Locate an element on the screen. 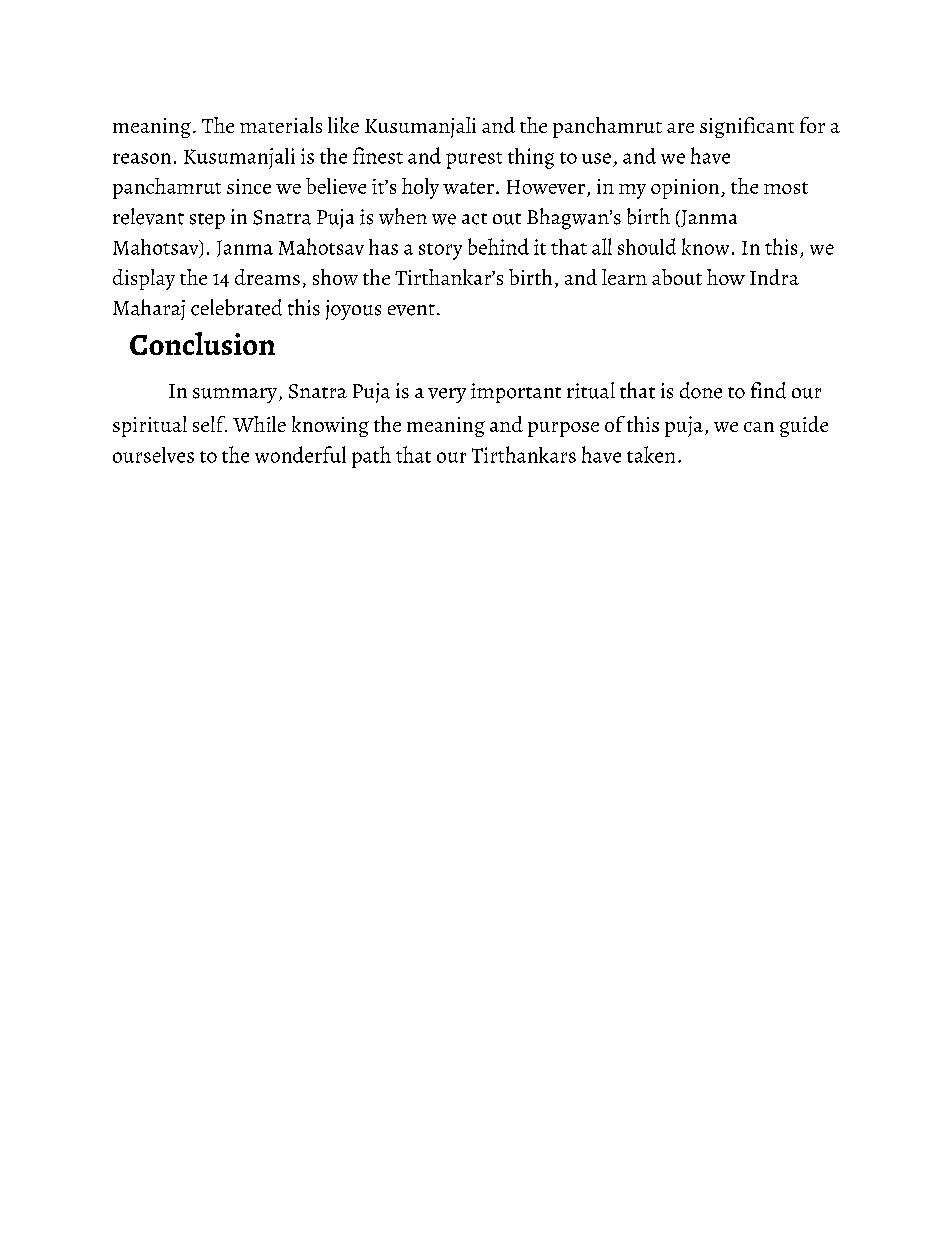  purpose is located at coordinates (563, 429).
